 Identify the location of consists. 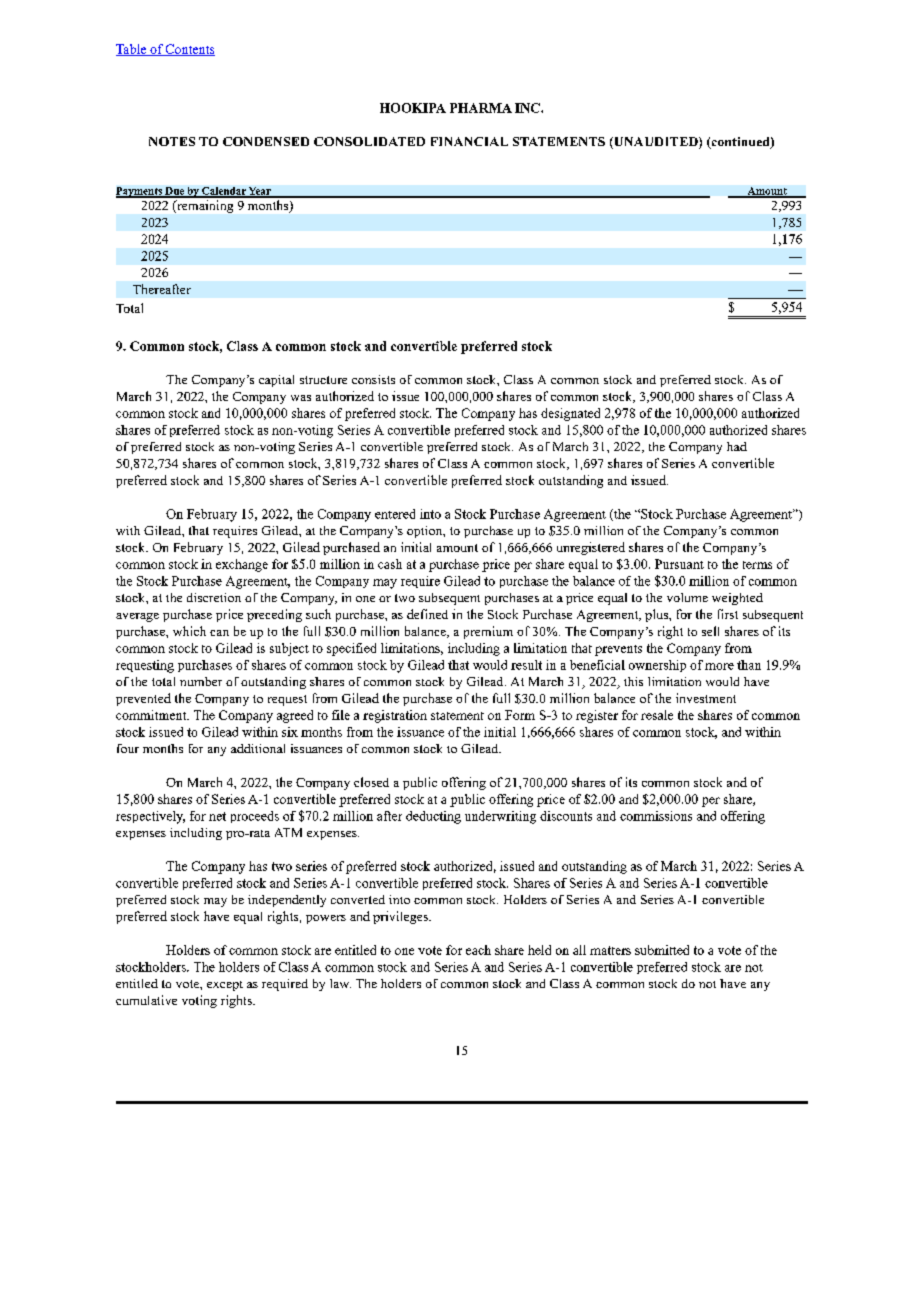
(373, 379).
